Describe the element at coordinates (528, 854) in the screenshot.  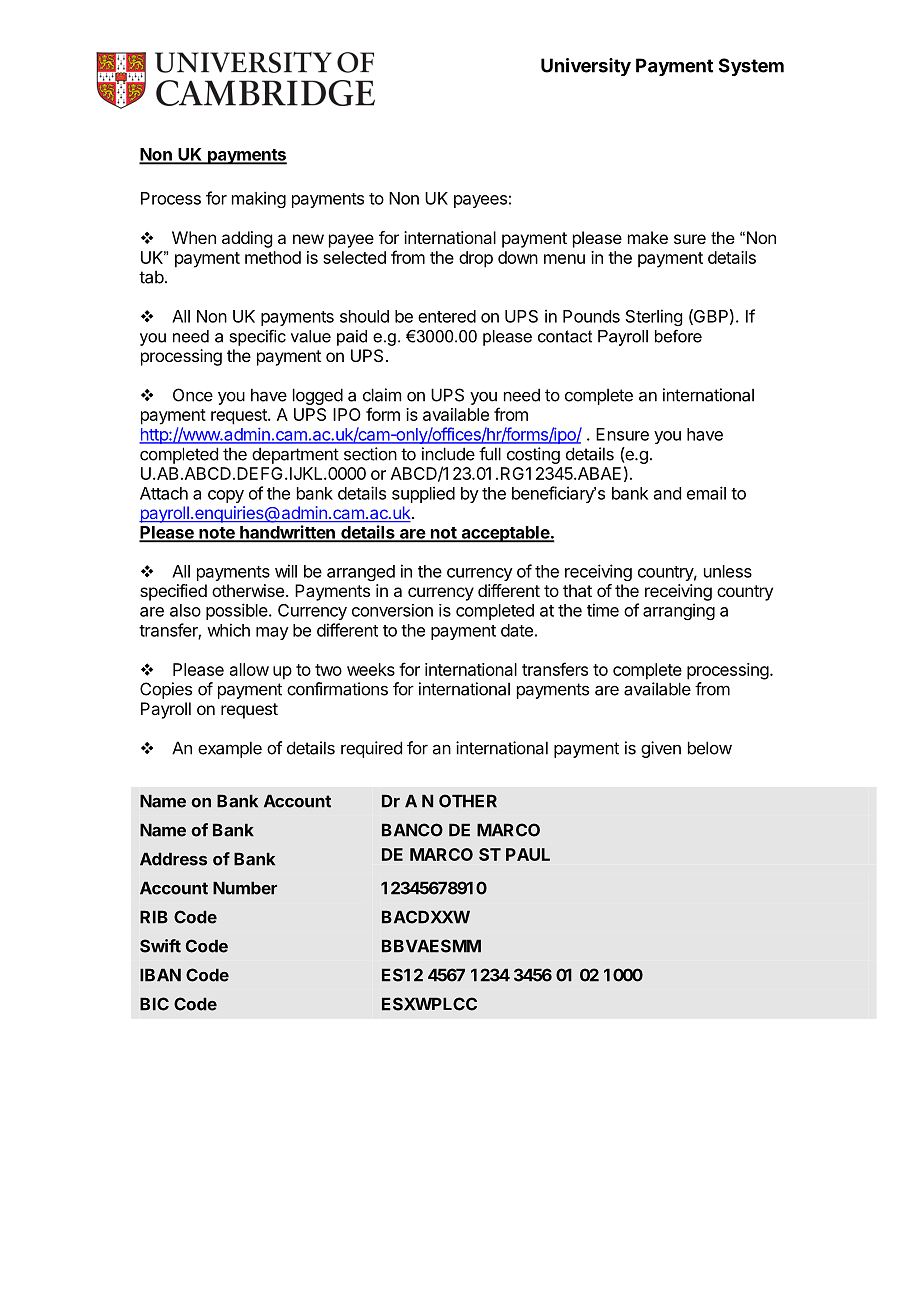
I see `PAUL` at that location.
